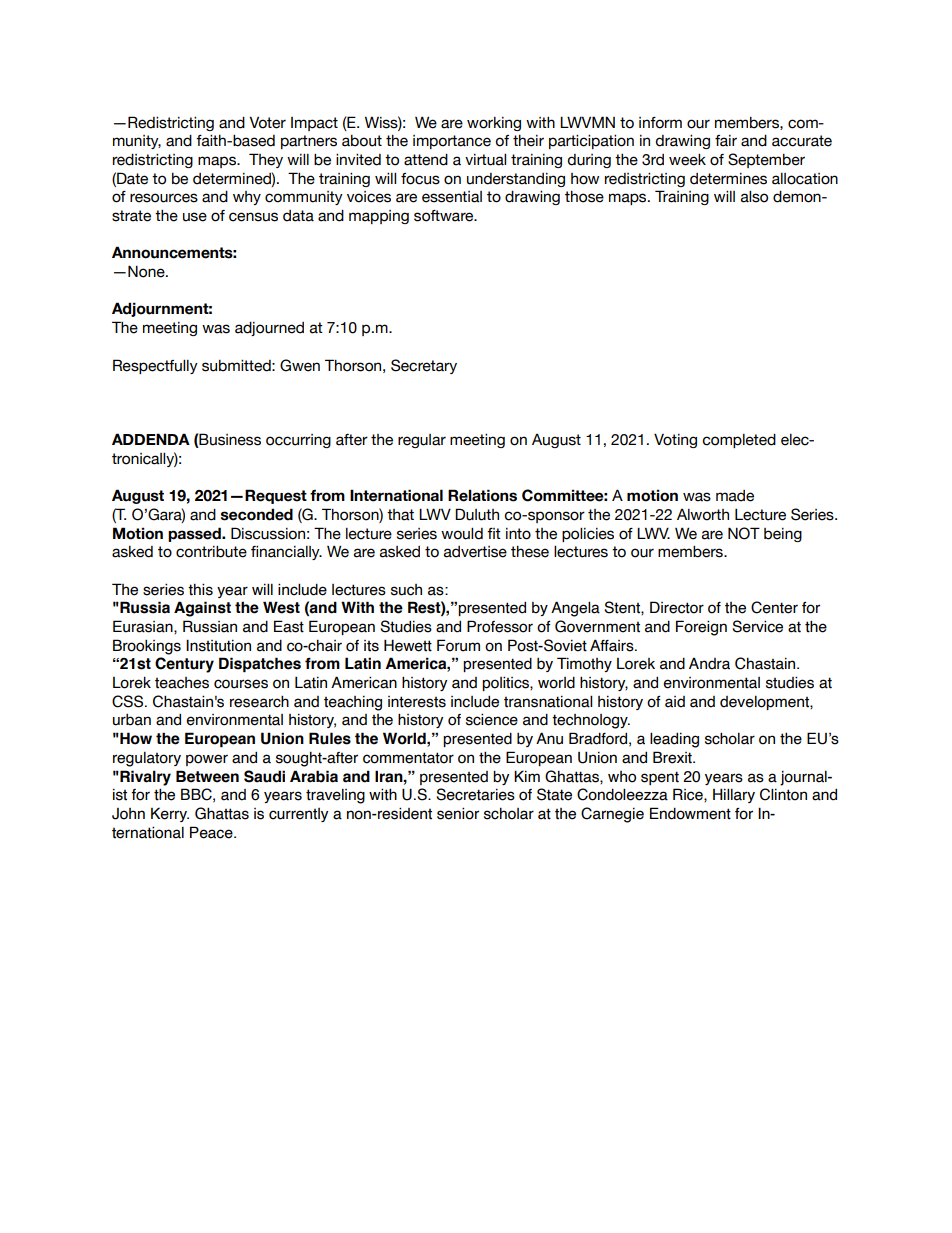 Image resolution: width=952 pixels, height=1233 pixels. What do you see at coordinates (458, 645) in the document?
I see `Forum` at bounding box center [458, 645].
